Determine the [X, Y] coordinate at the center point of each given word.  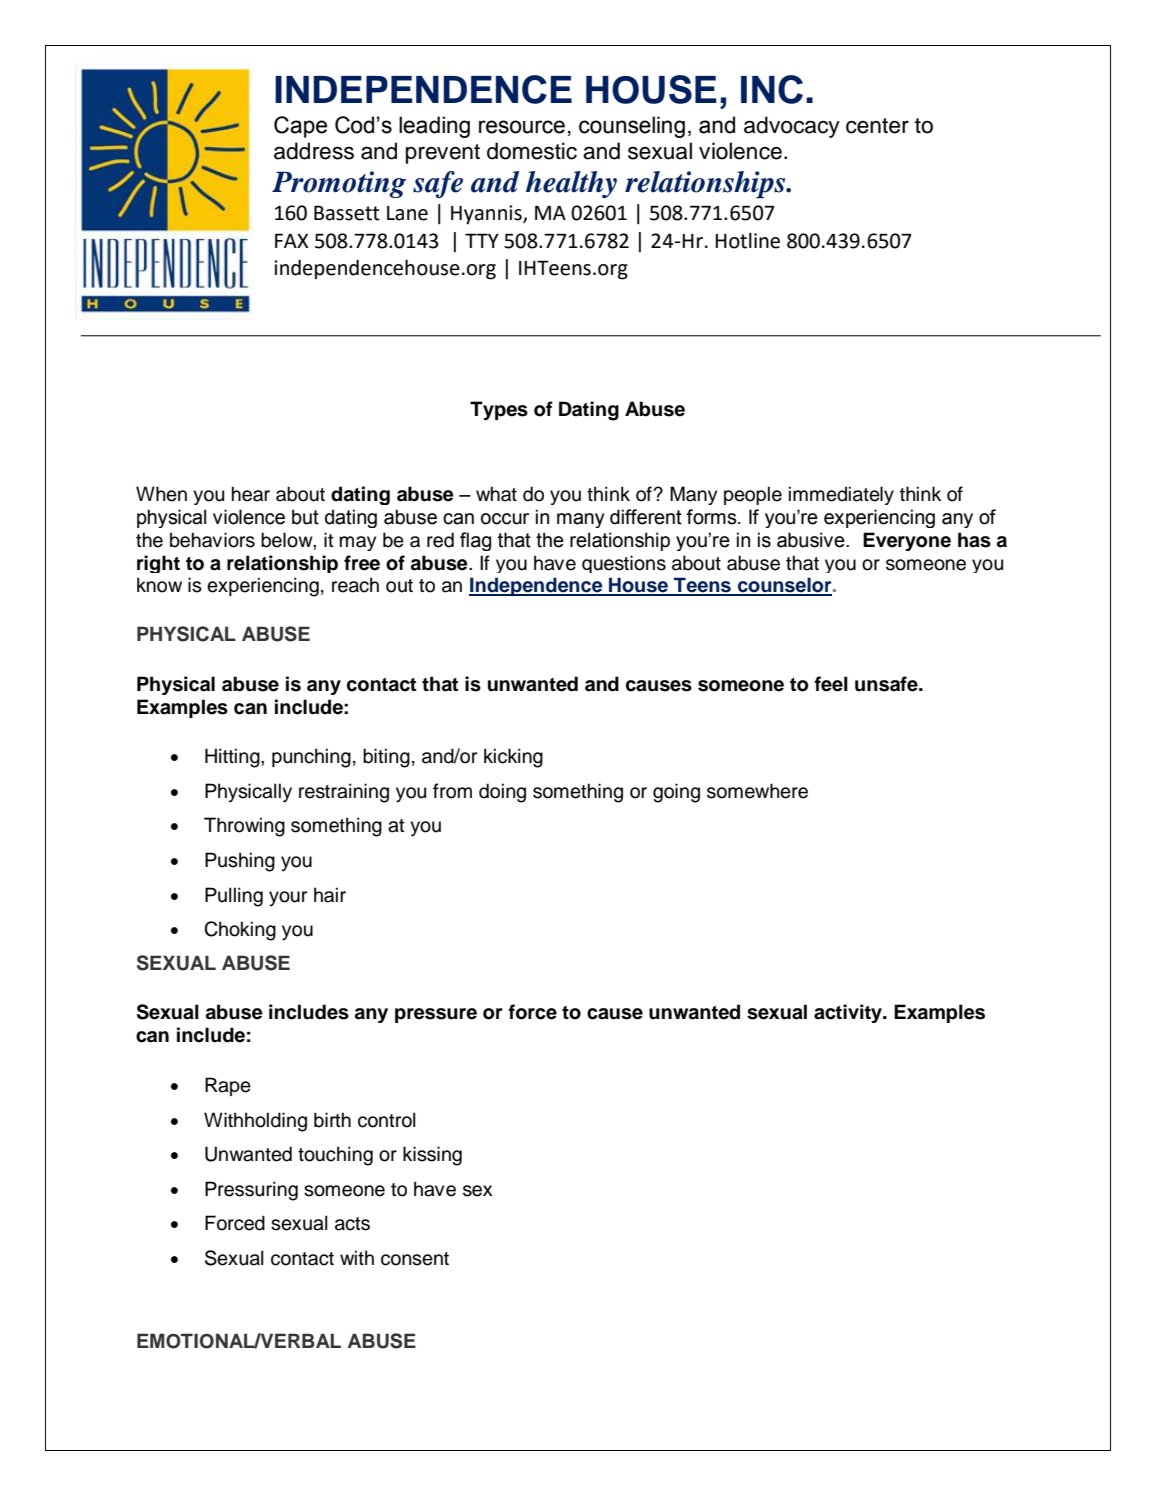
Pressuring [251, 1191]
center [877, 126]
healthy [571, 184]
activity [849, 1013]
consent [415, 1259]
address [314, 151]
